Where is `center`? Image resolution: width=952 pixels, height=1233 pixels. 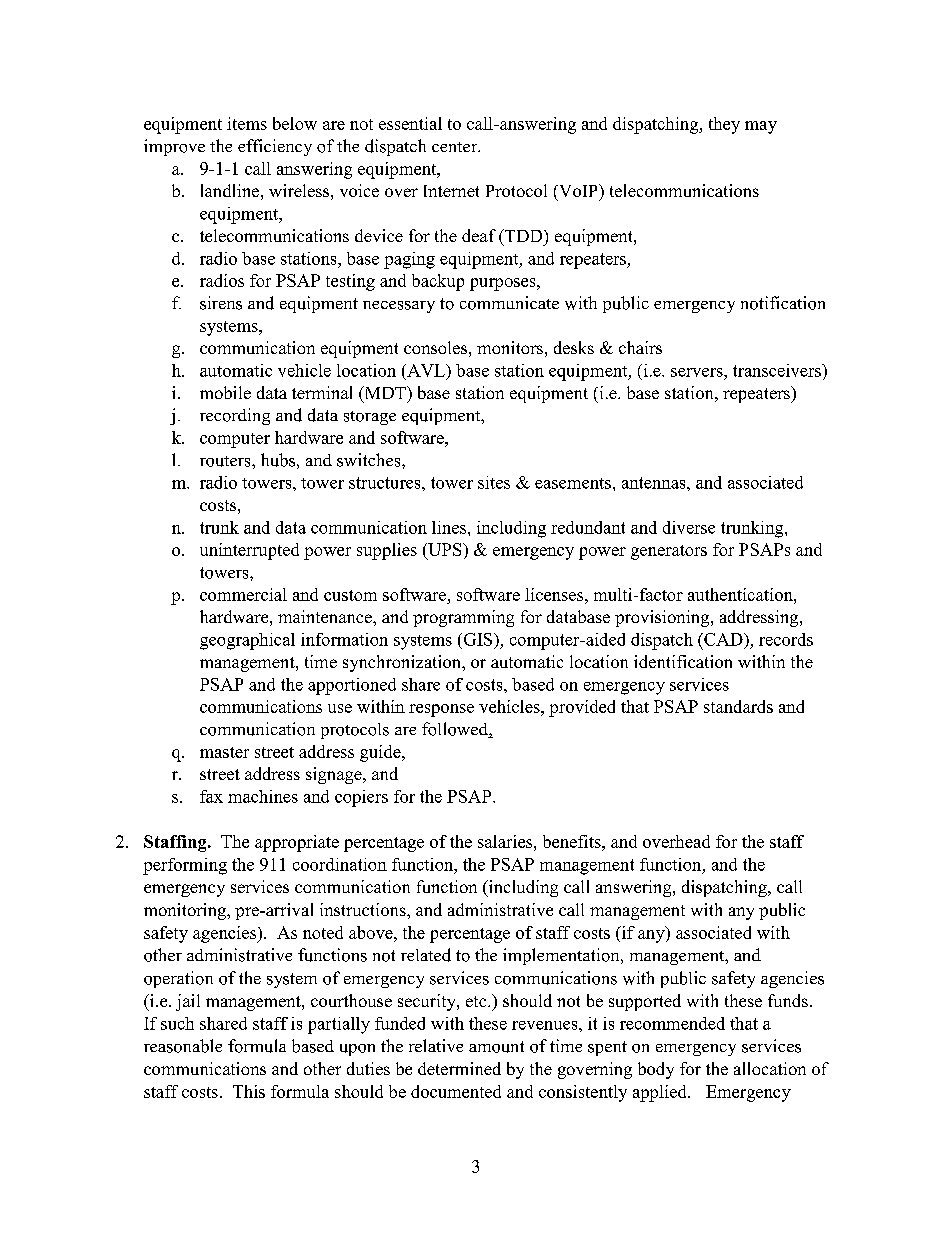
center is located at coordinates (456, 147).
